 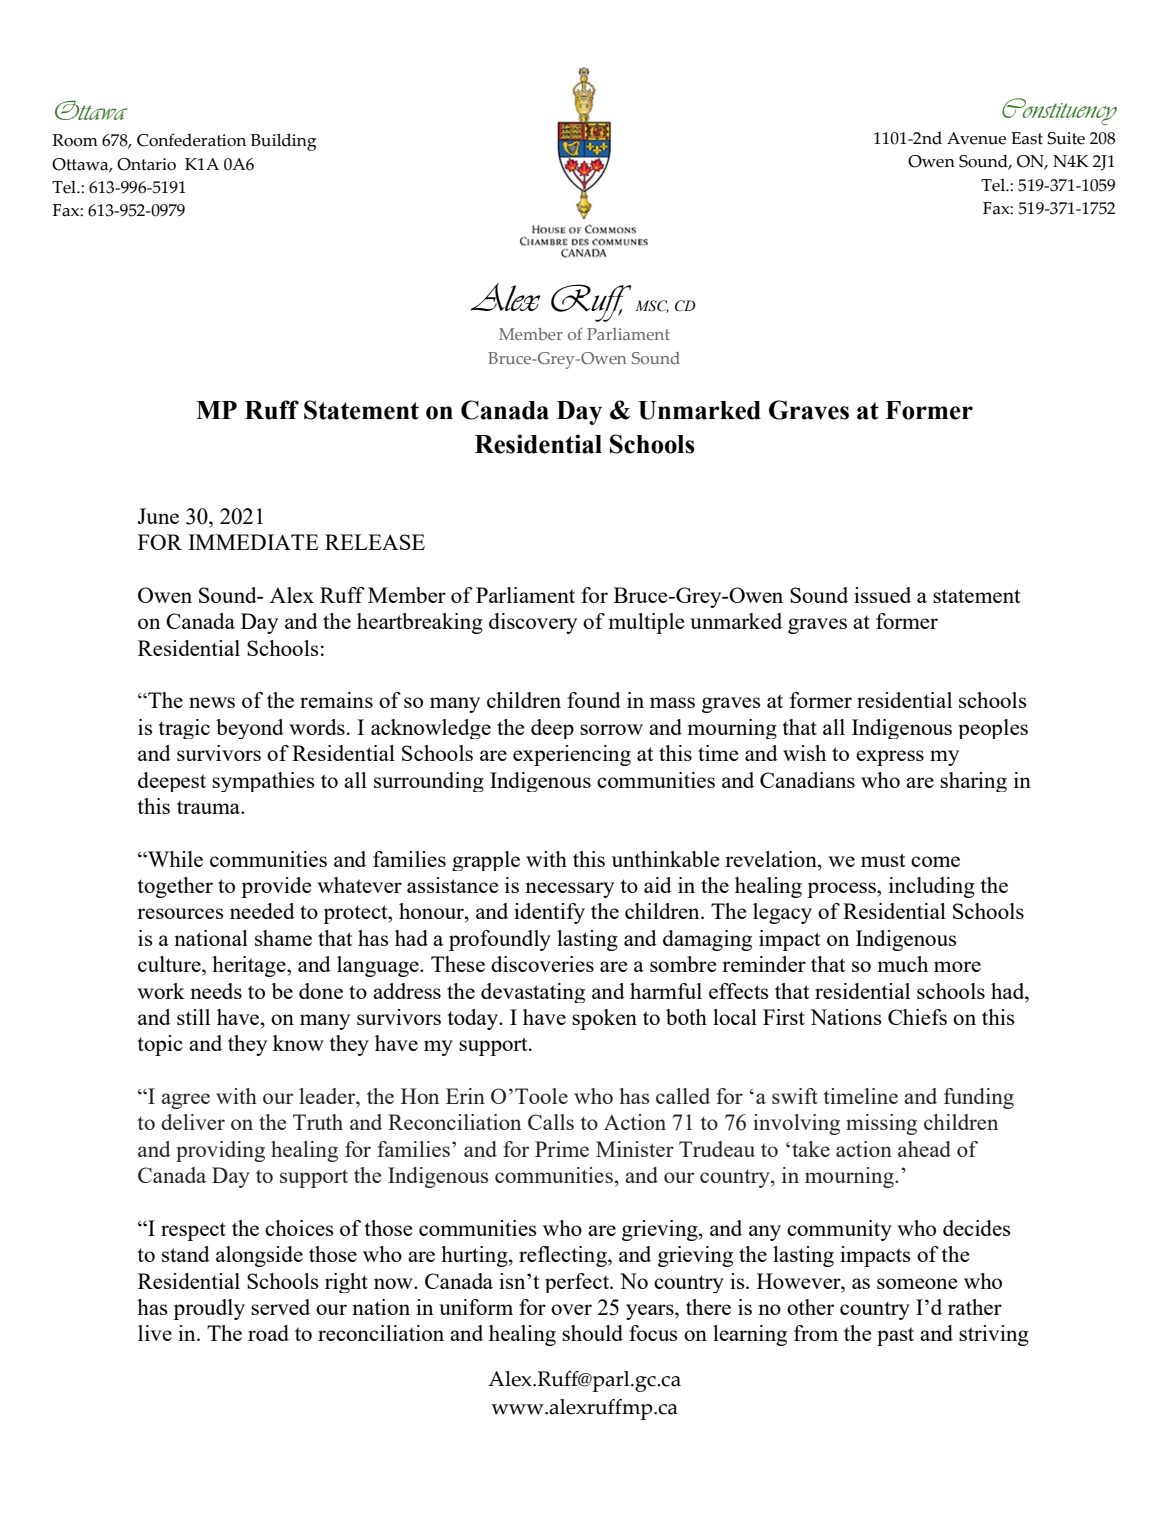 I want to click on MSC, so click(x=652, y=306).
